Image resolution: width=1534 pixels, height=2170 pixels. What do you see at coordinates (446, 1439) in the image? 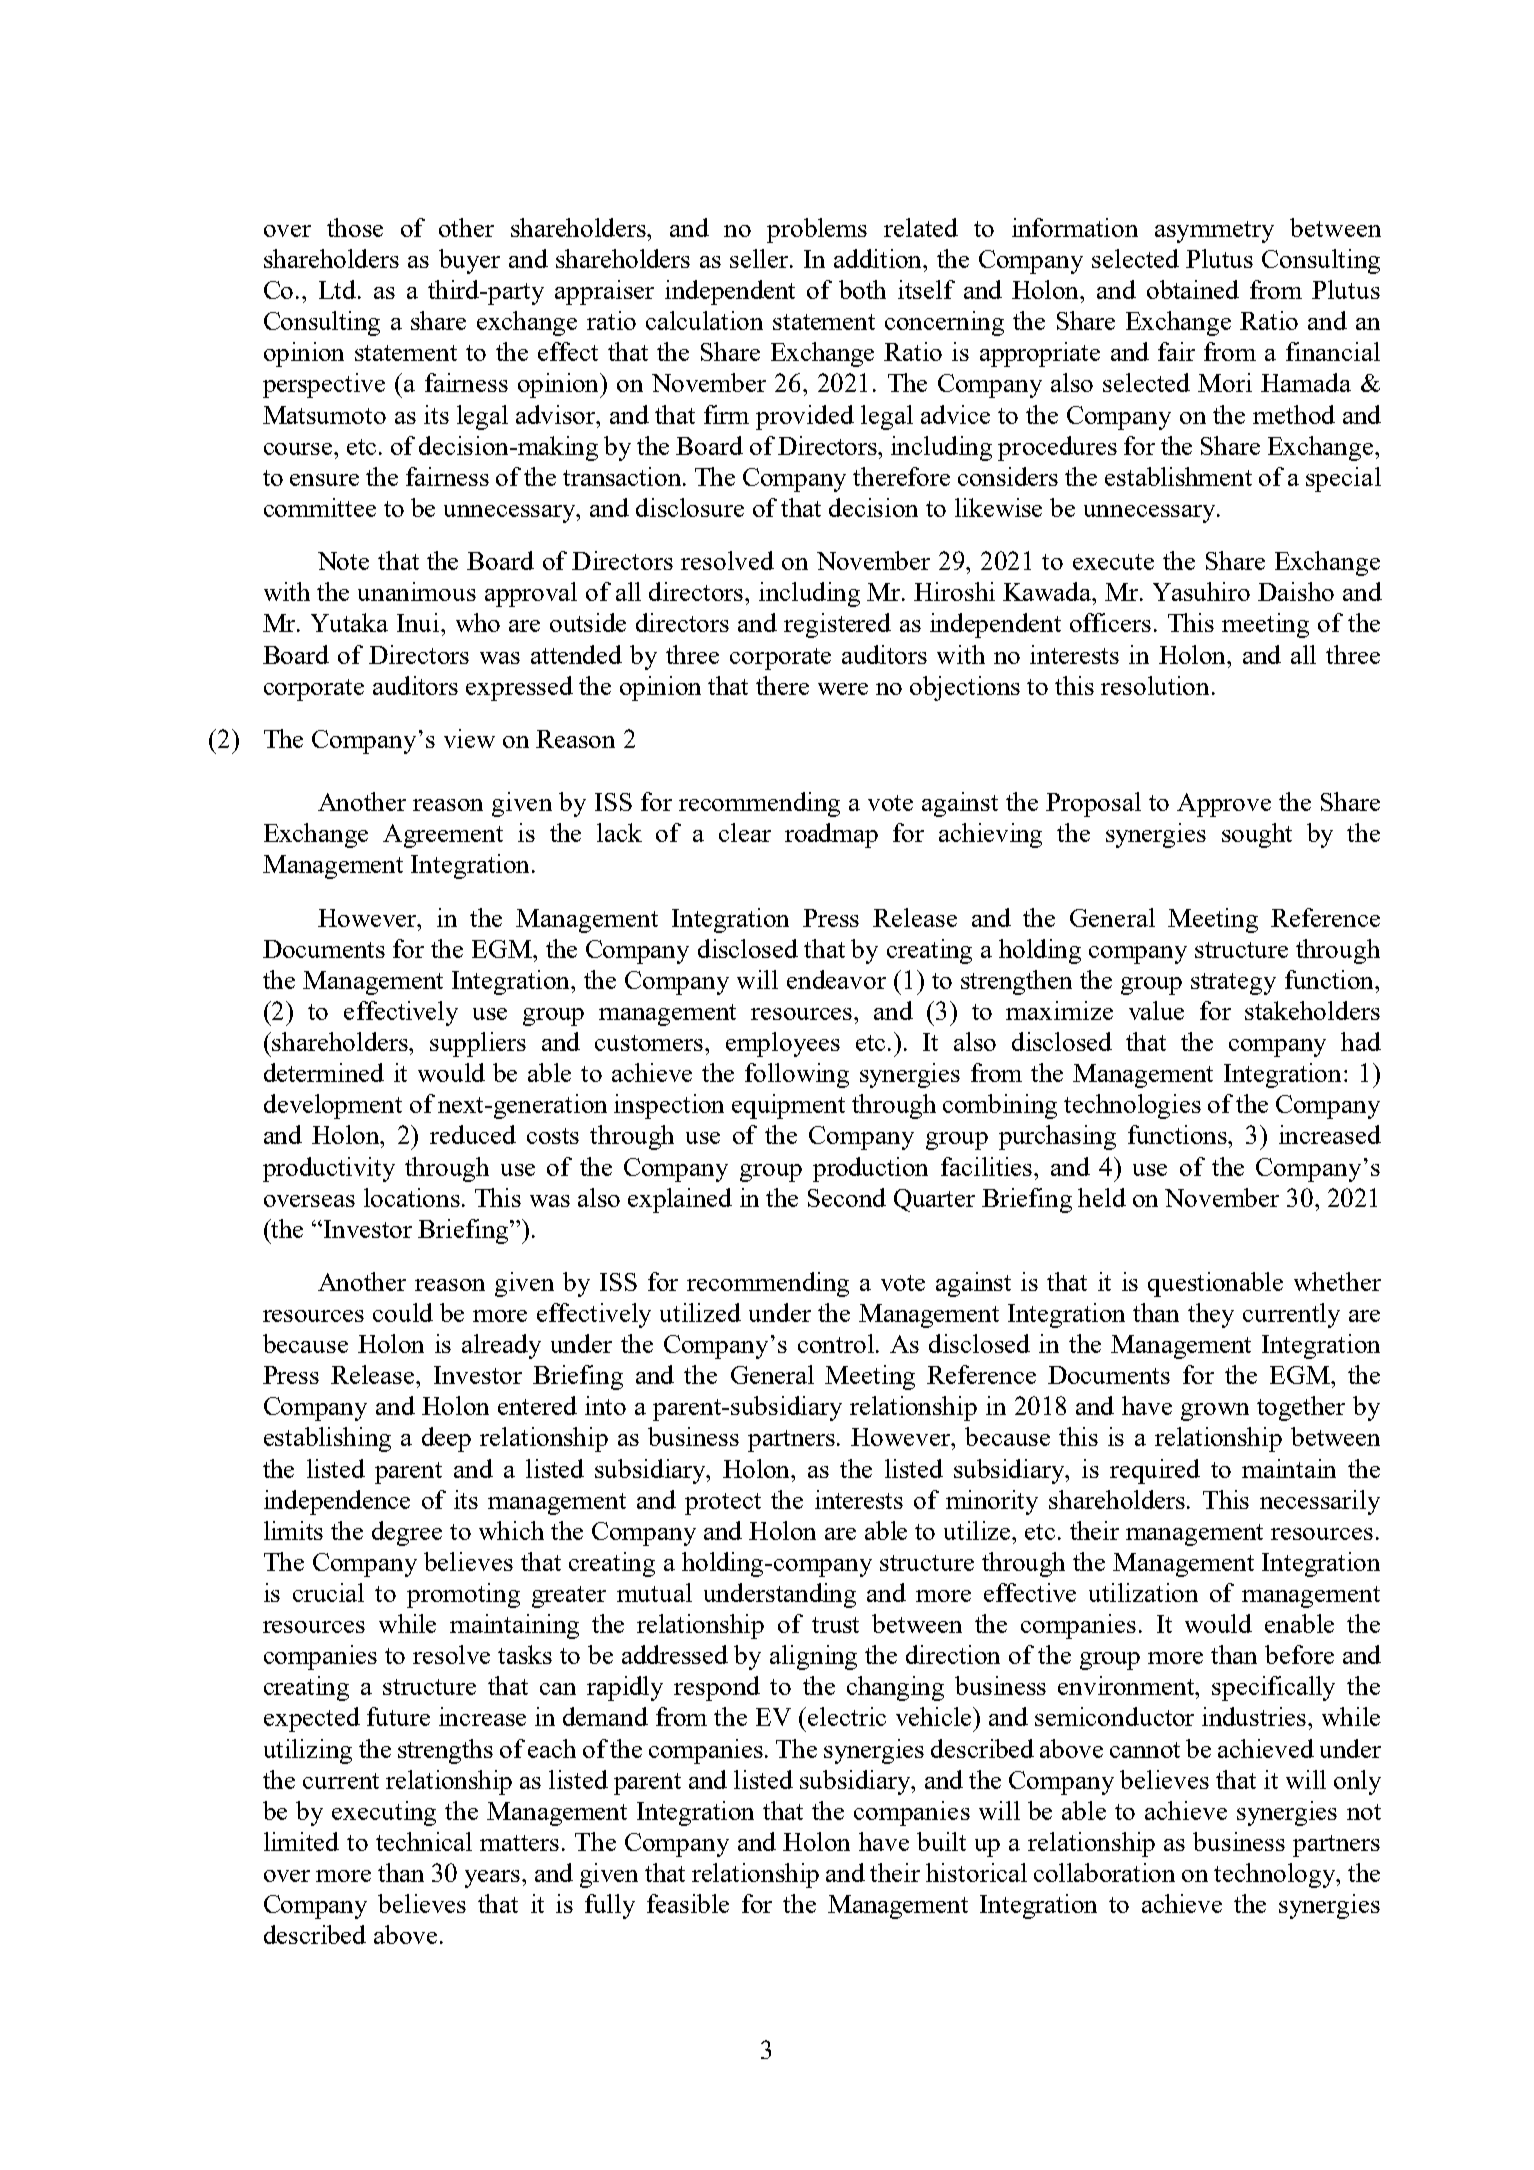
I see `deep` at bounding box center [446, 1439].
